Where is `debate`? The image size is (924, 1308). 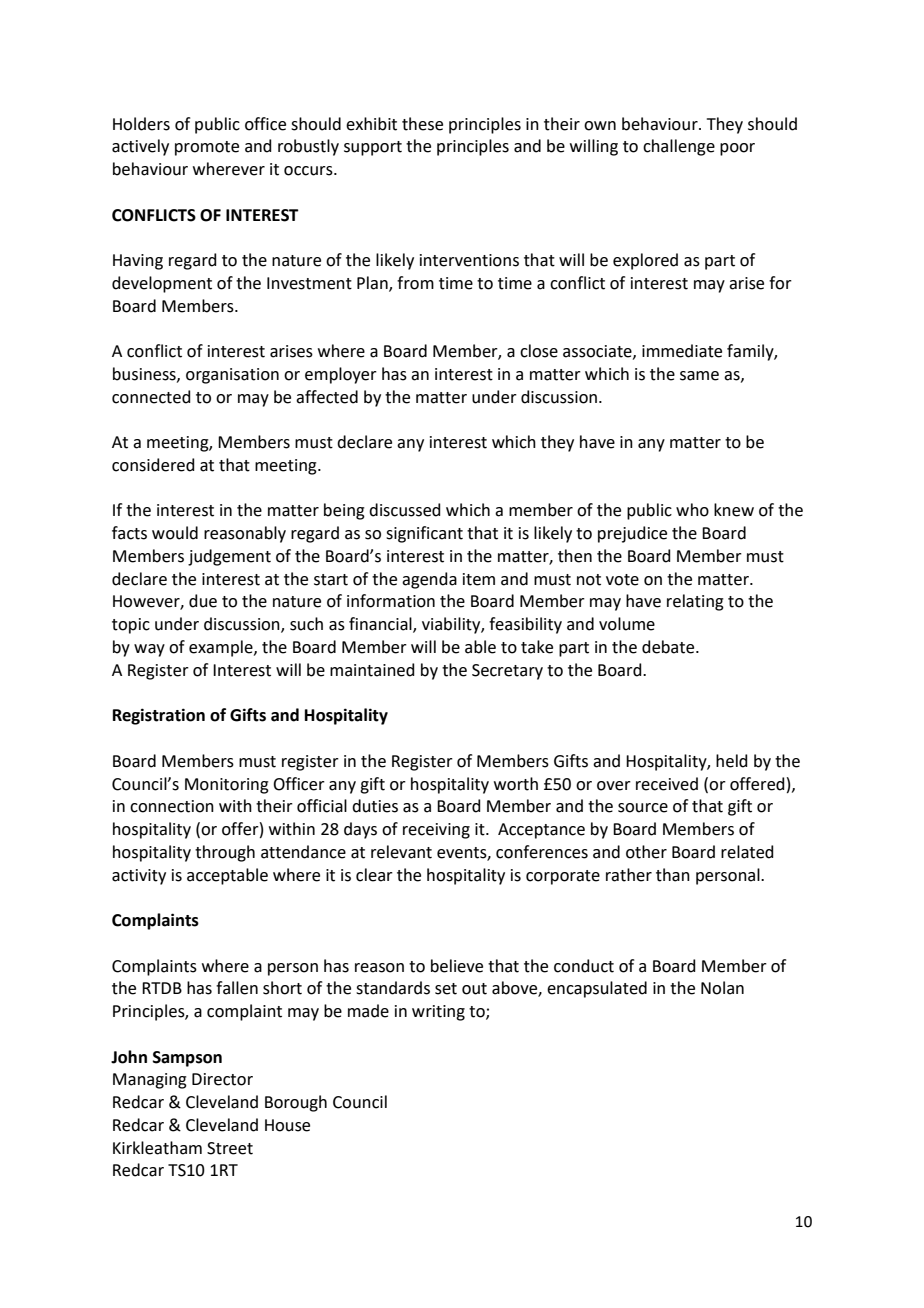
debate is located at coordinates (669, 647).
